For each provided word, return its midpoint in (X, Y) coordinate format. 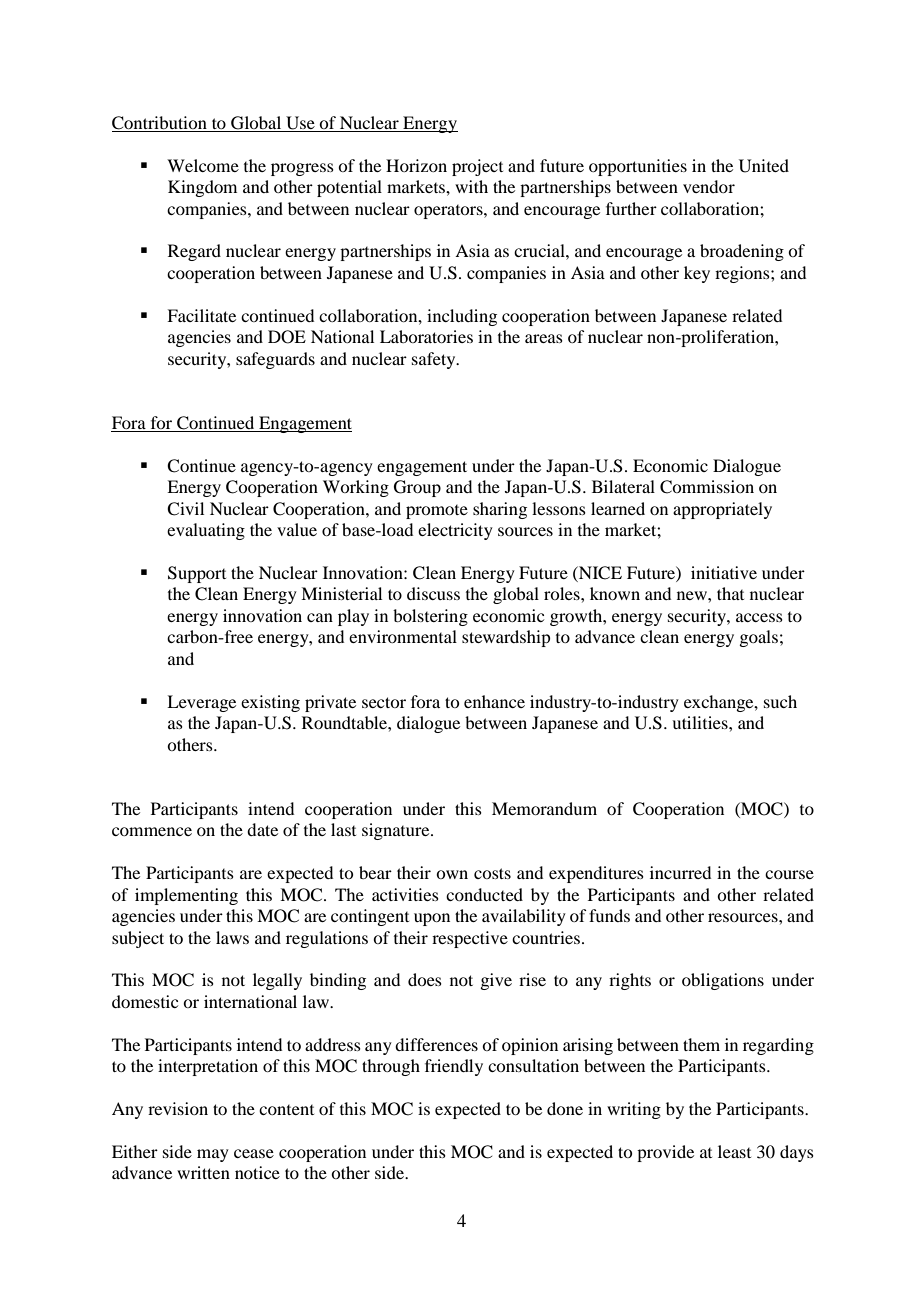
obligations (723, 981)
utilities (701, 722)
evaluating (206, 531)
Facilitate (201, 315)
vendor (709, 186)
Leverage (201, 703)
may (213, 1155)
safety (435, 360)
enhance (494, 701)
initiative (724, 572)
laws (232, 937)
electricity (455, 531)
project (477, 167)
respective (470, 939)
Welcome (203, 165)
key (697, 274)
